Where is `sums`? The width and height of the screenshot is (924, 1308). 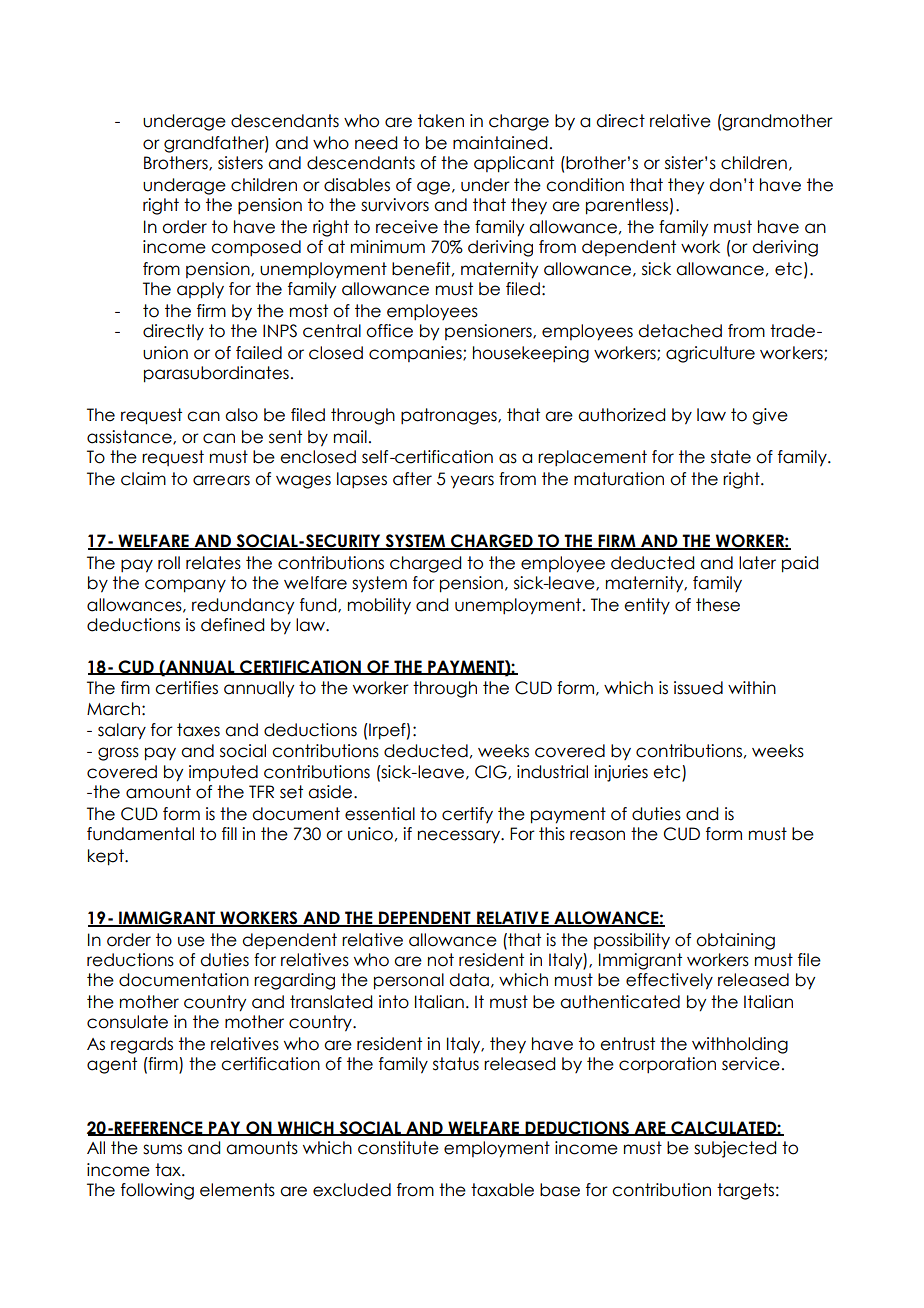 sums is located at coordinates (162, 1149).
